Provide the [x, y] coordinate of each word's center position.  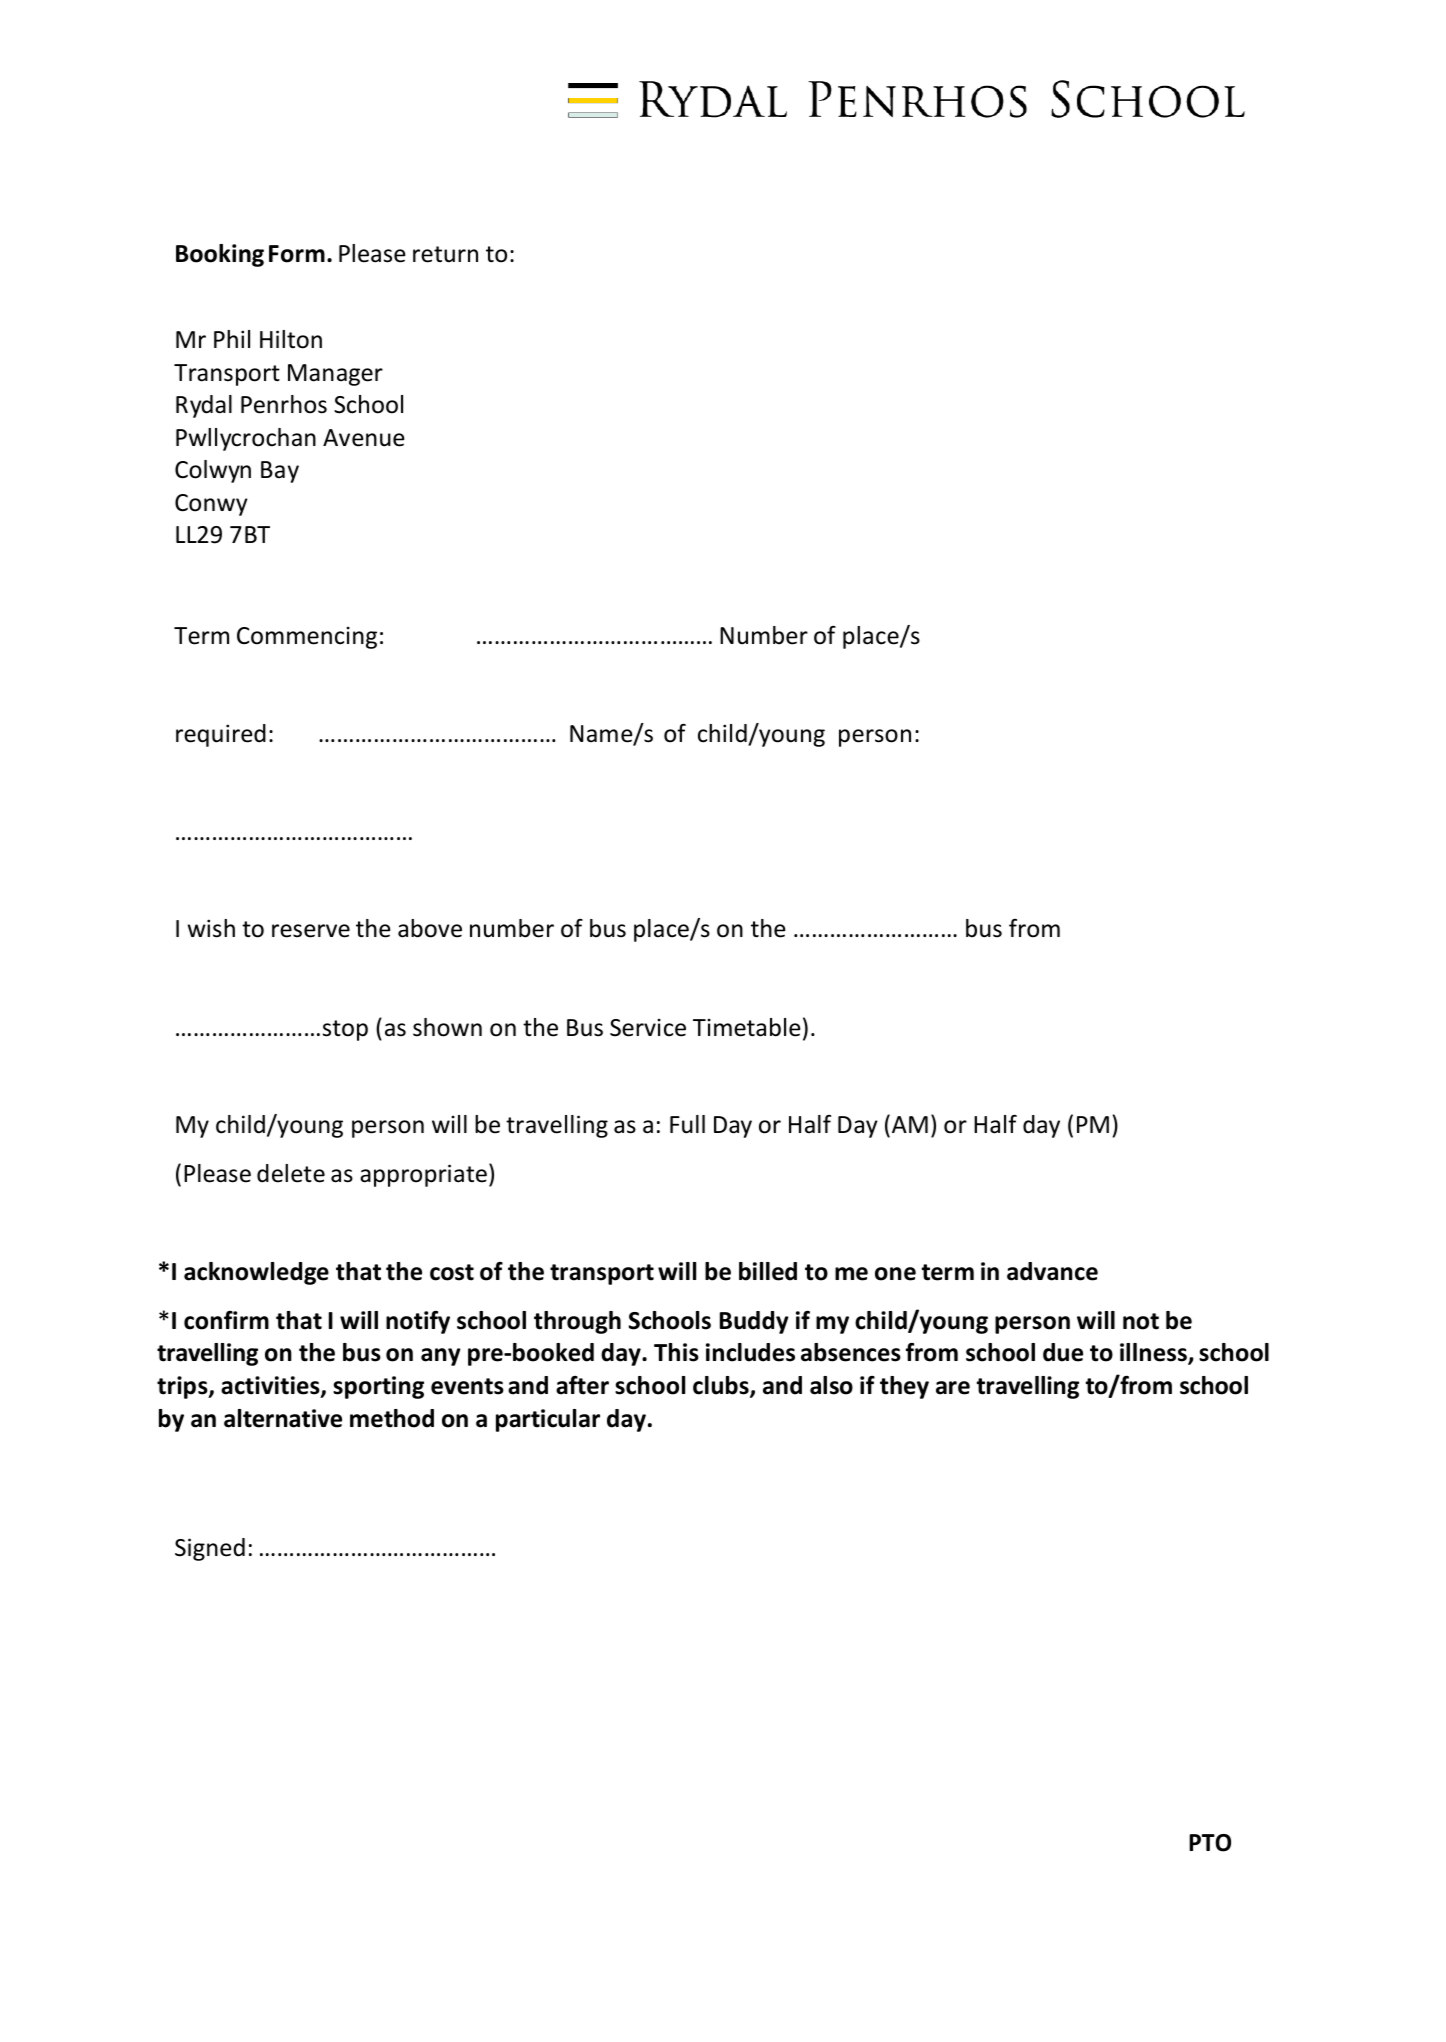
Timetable [747, 1027]
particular [548, 1420]
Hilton [291, 339]
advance [1052, 1271]
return [445, 254]
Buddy [754, 1322]
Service [648, 1027]
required [221, 735]
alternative [283, 1418]
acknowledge [256, 1273]
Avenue [364, 438]
